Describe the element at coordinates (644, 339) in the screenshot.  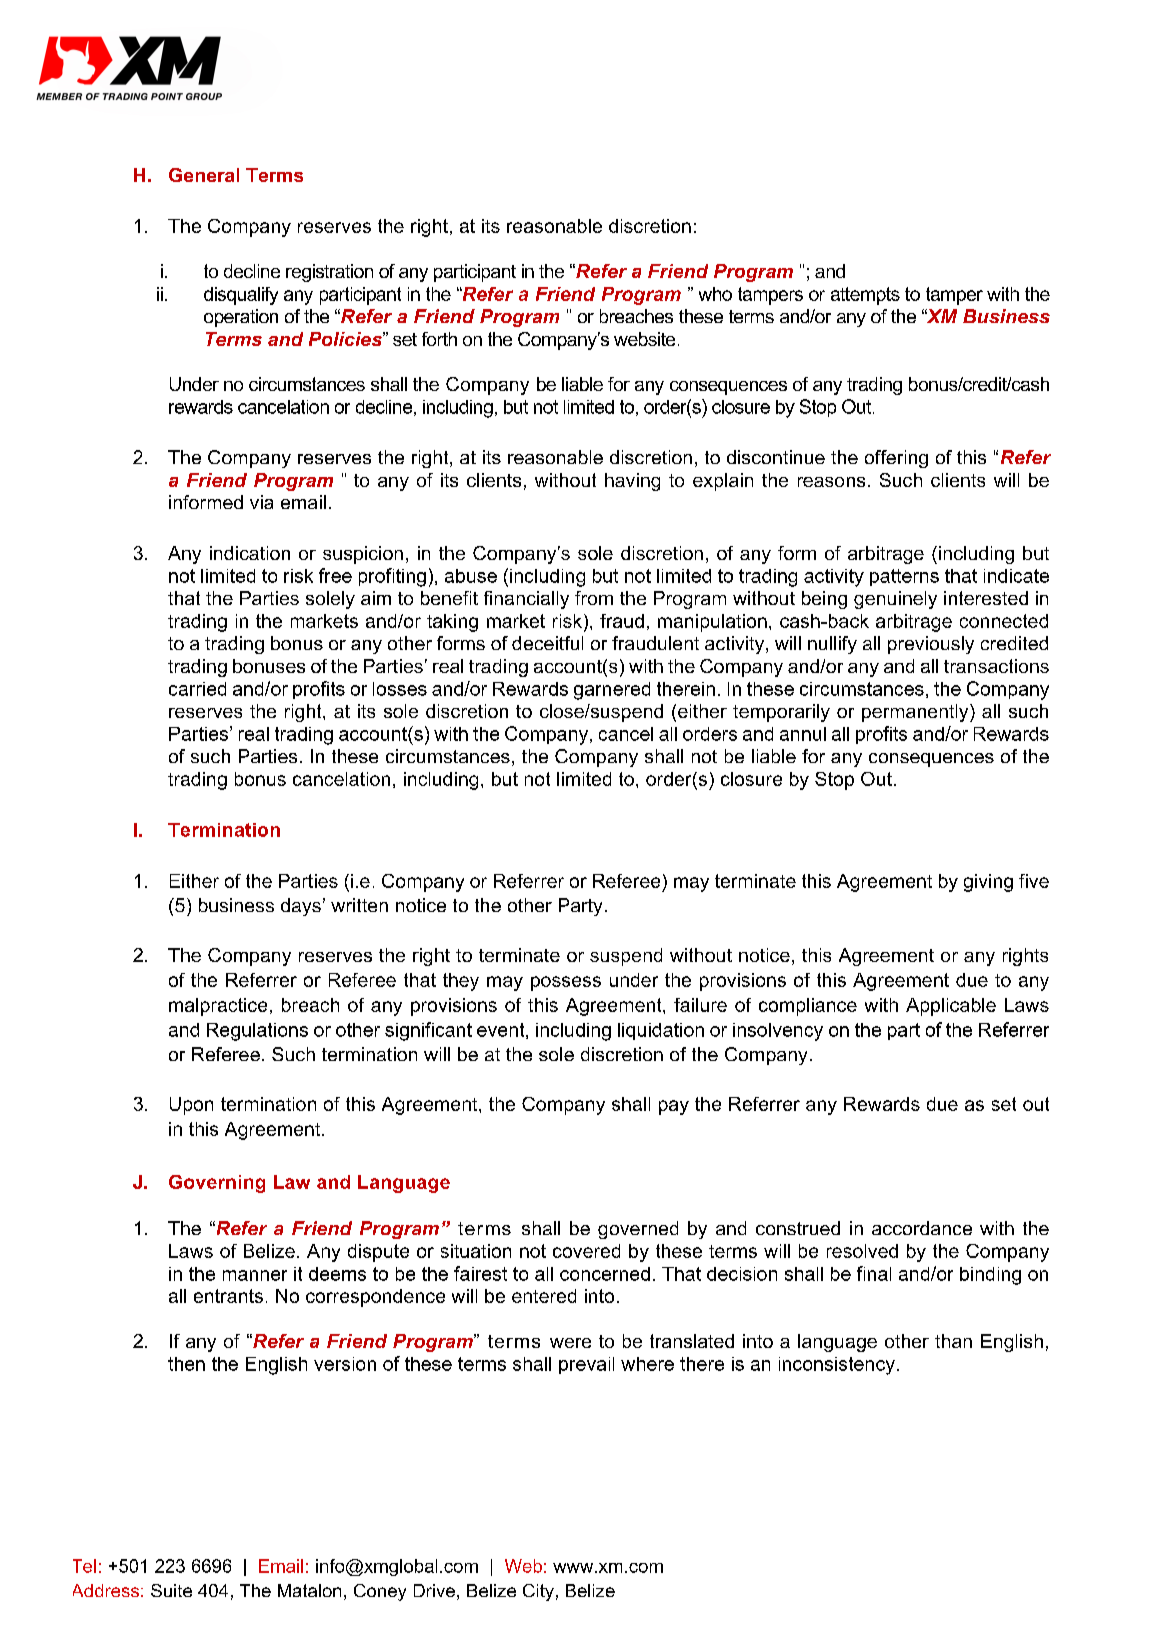
I see `website` at that location.
